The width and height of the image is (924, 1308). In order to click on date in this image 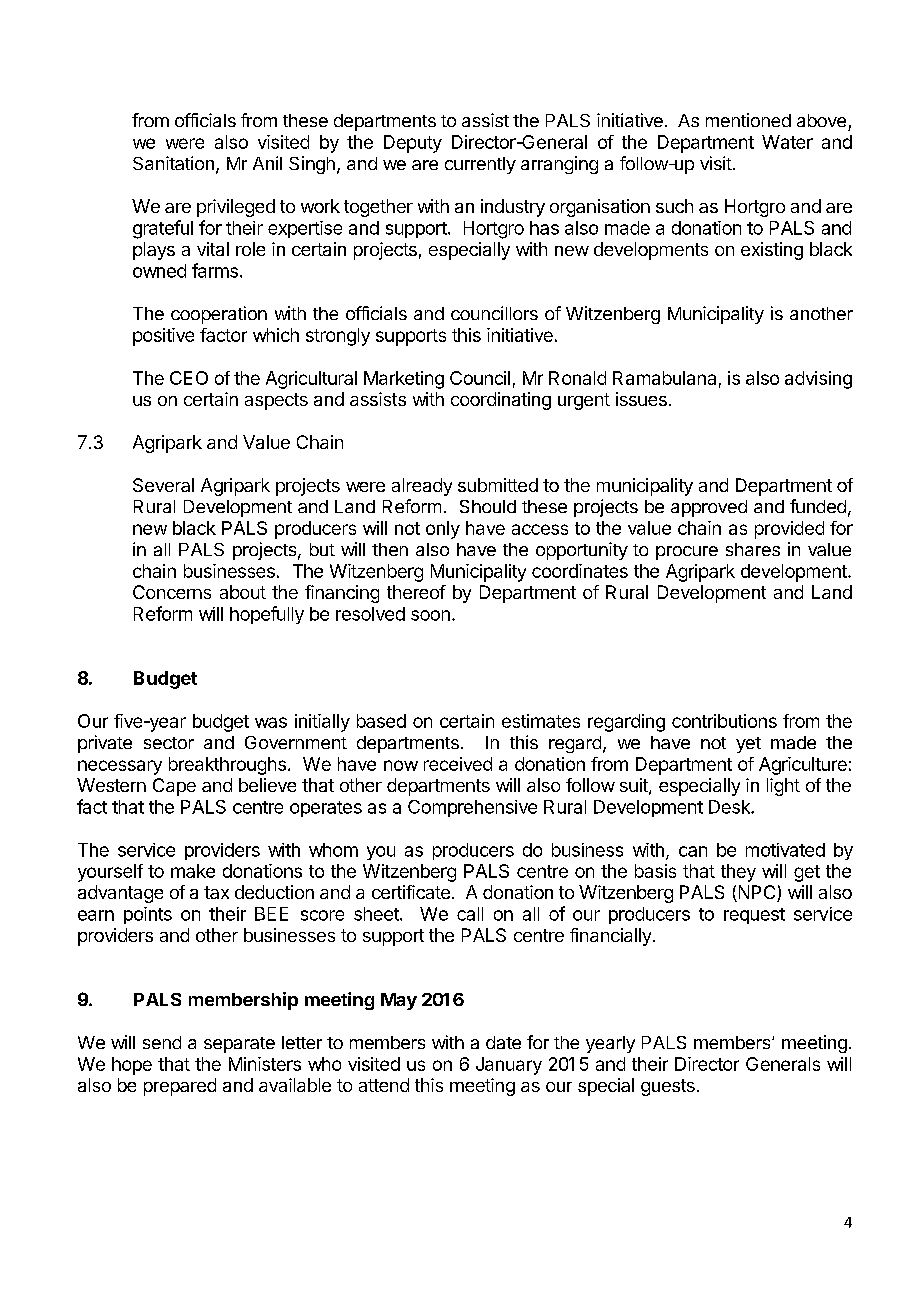, I will do `click(503, 1042)`.
